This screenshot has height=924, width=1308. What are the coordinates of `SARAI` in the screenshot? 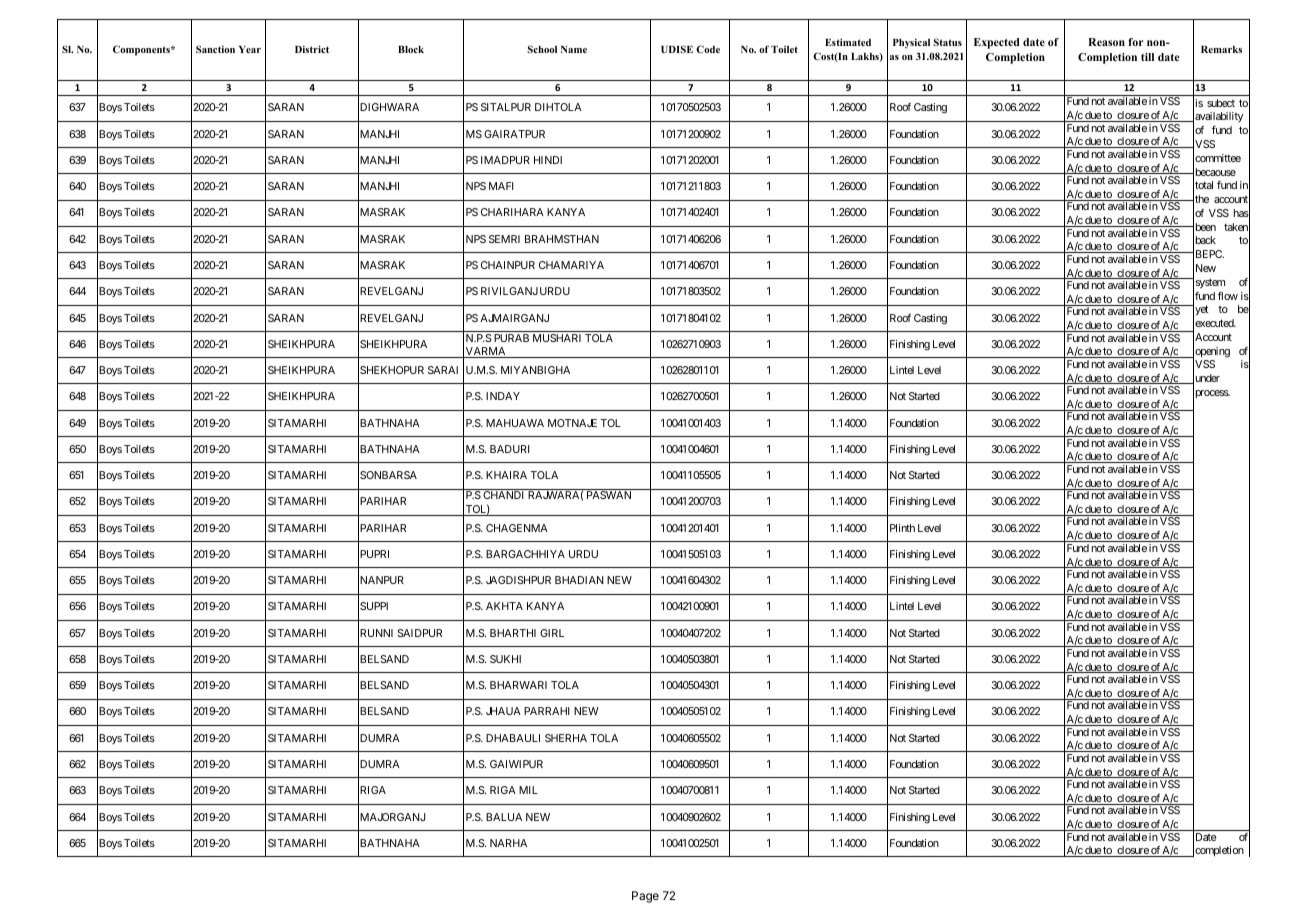 It's located at (443, 370).
